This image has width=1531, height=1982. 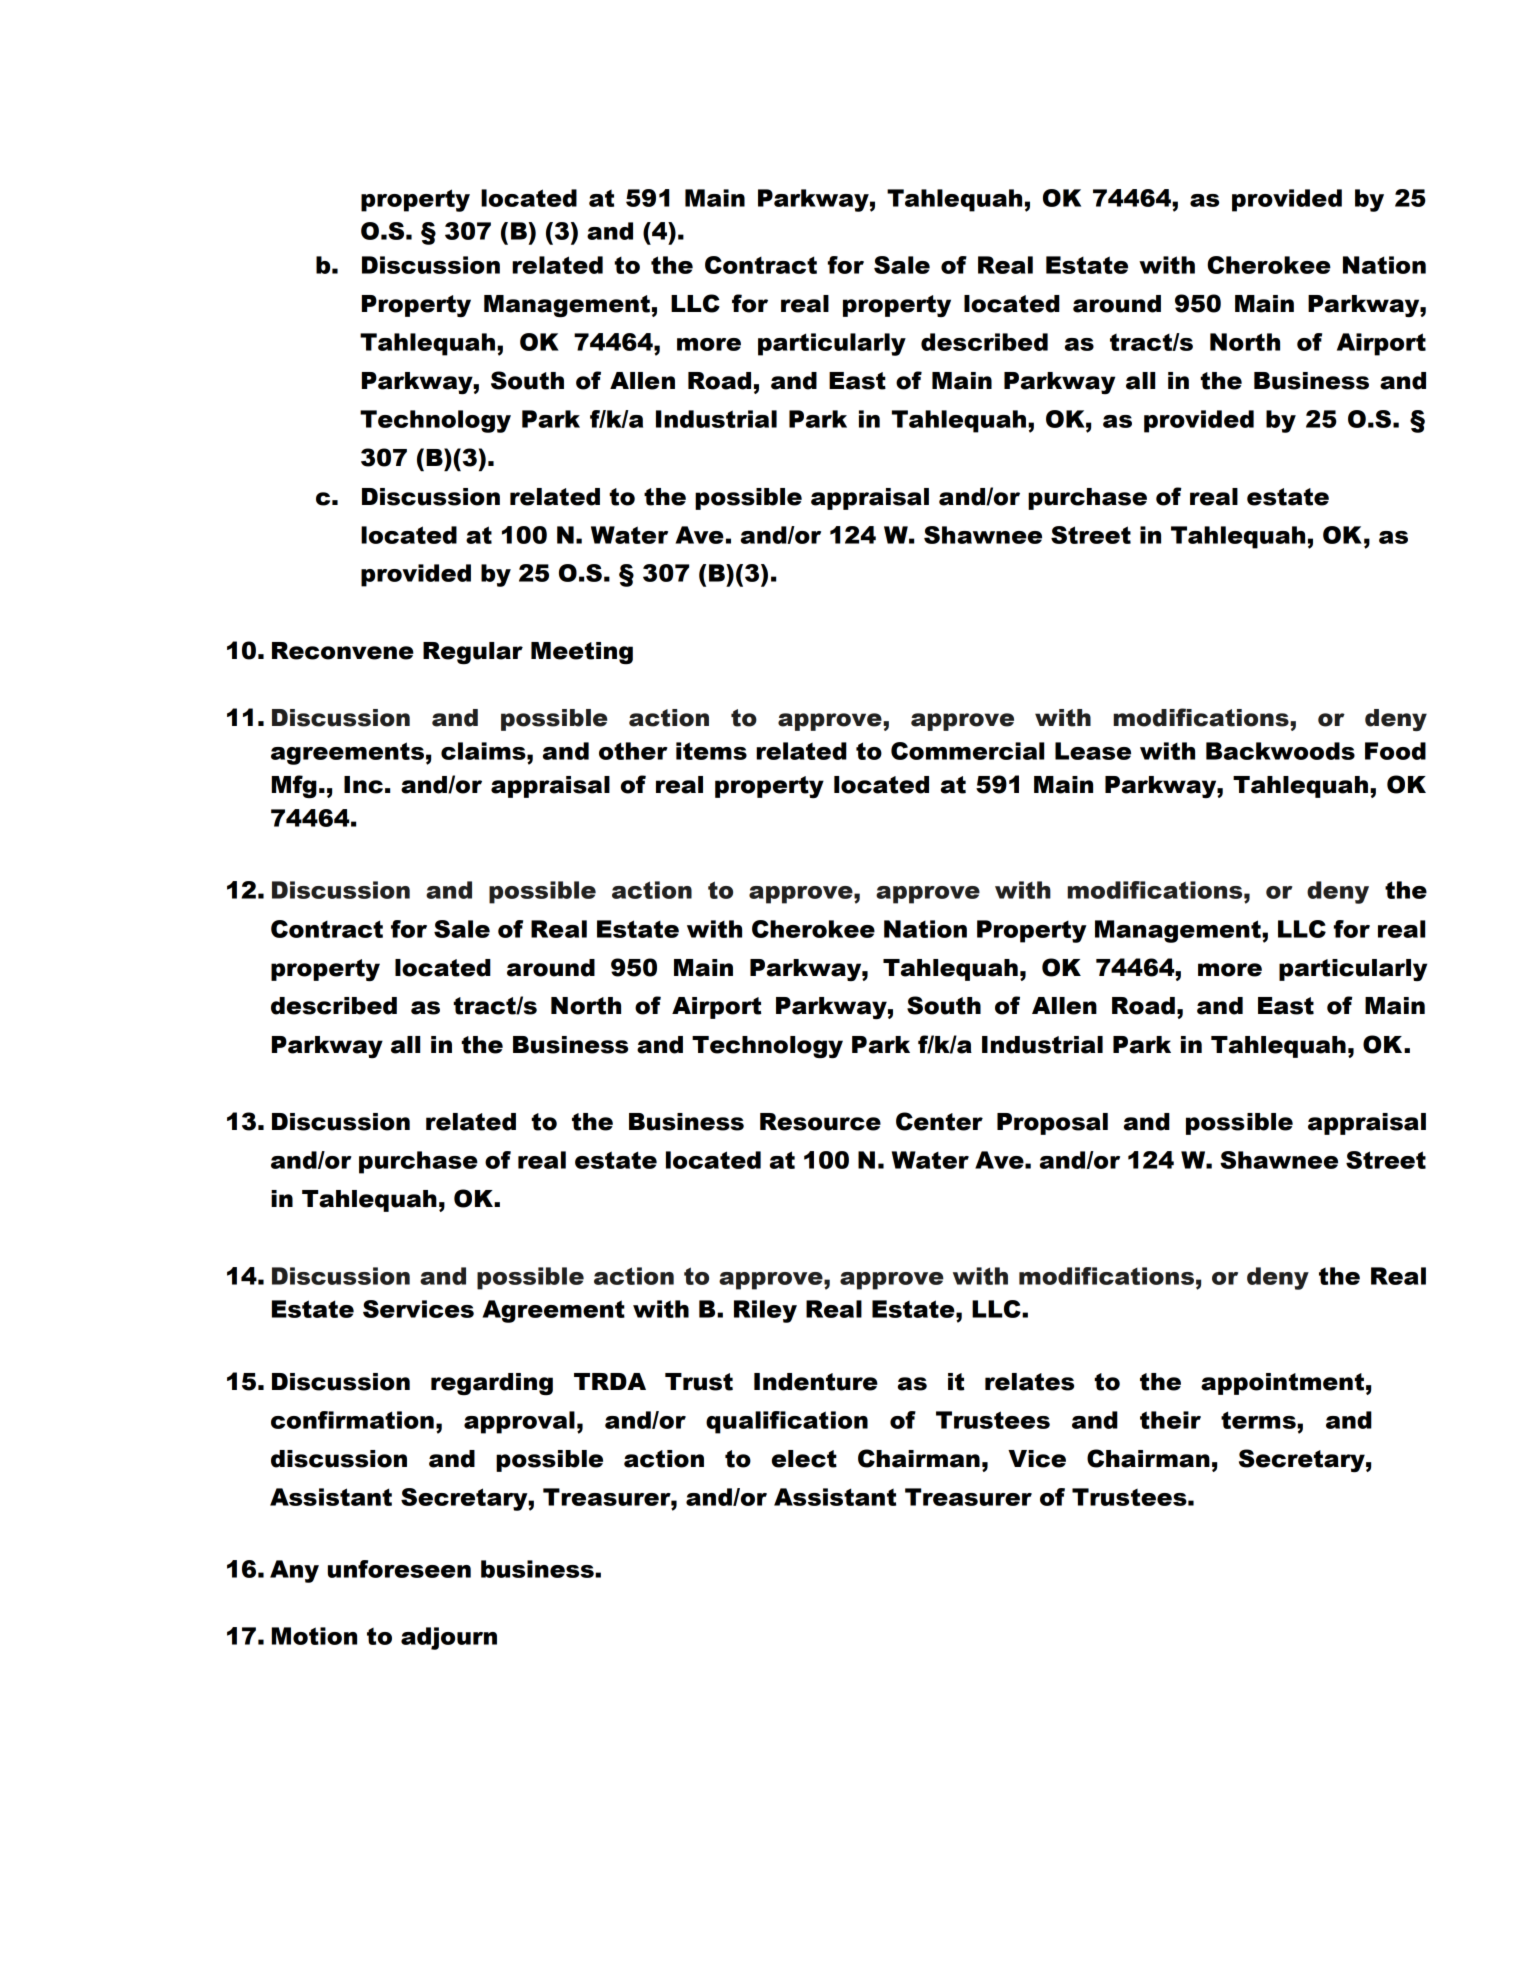 What do you see at coordinates (1052, 1124) in the image?
I see `Proposal` at bounding box center [1052, 1124].
